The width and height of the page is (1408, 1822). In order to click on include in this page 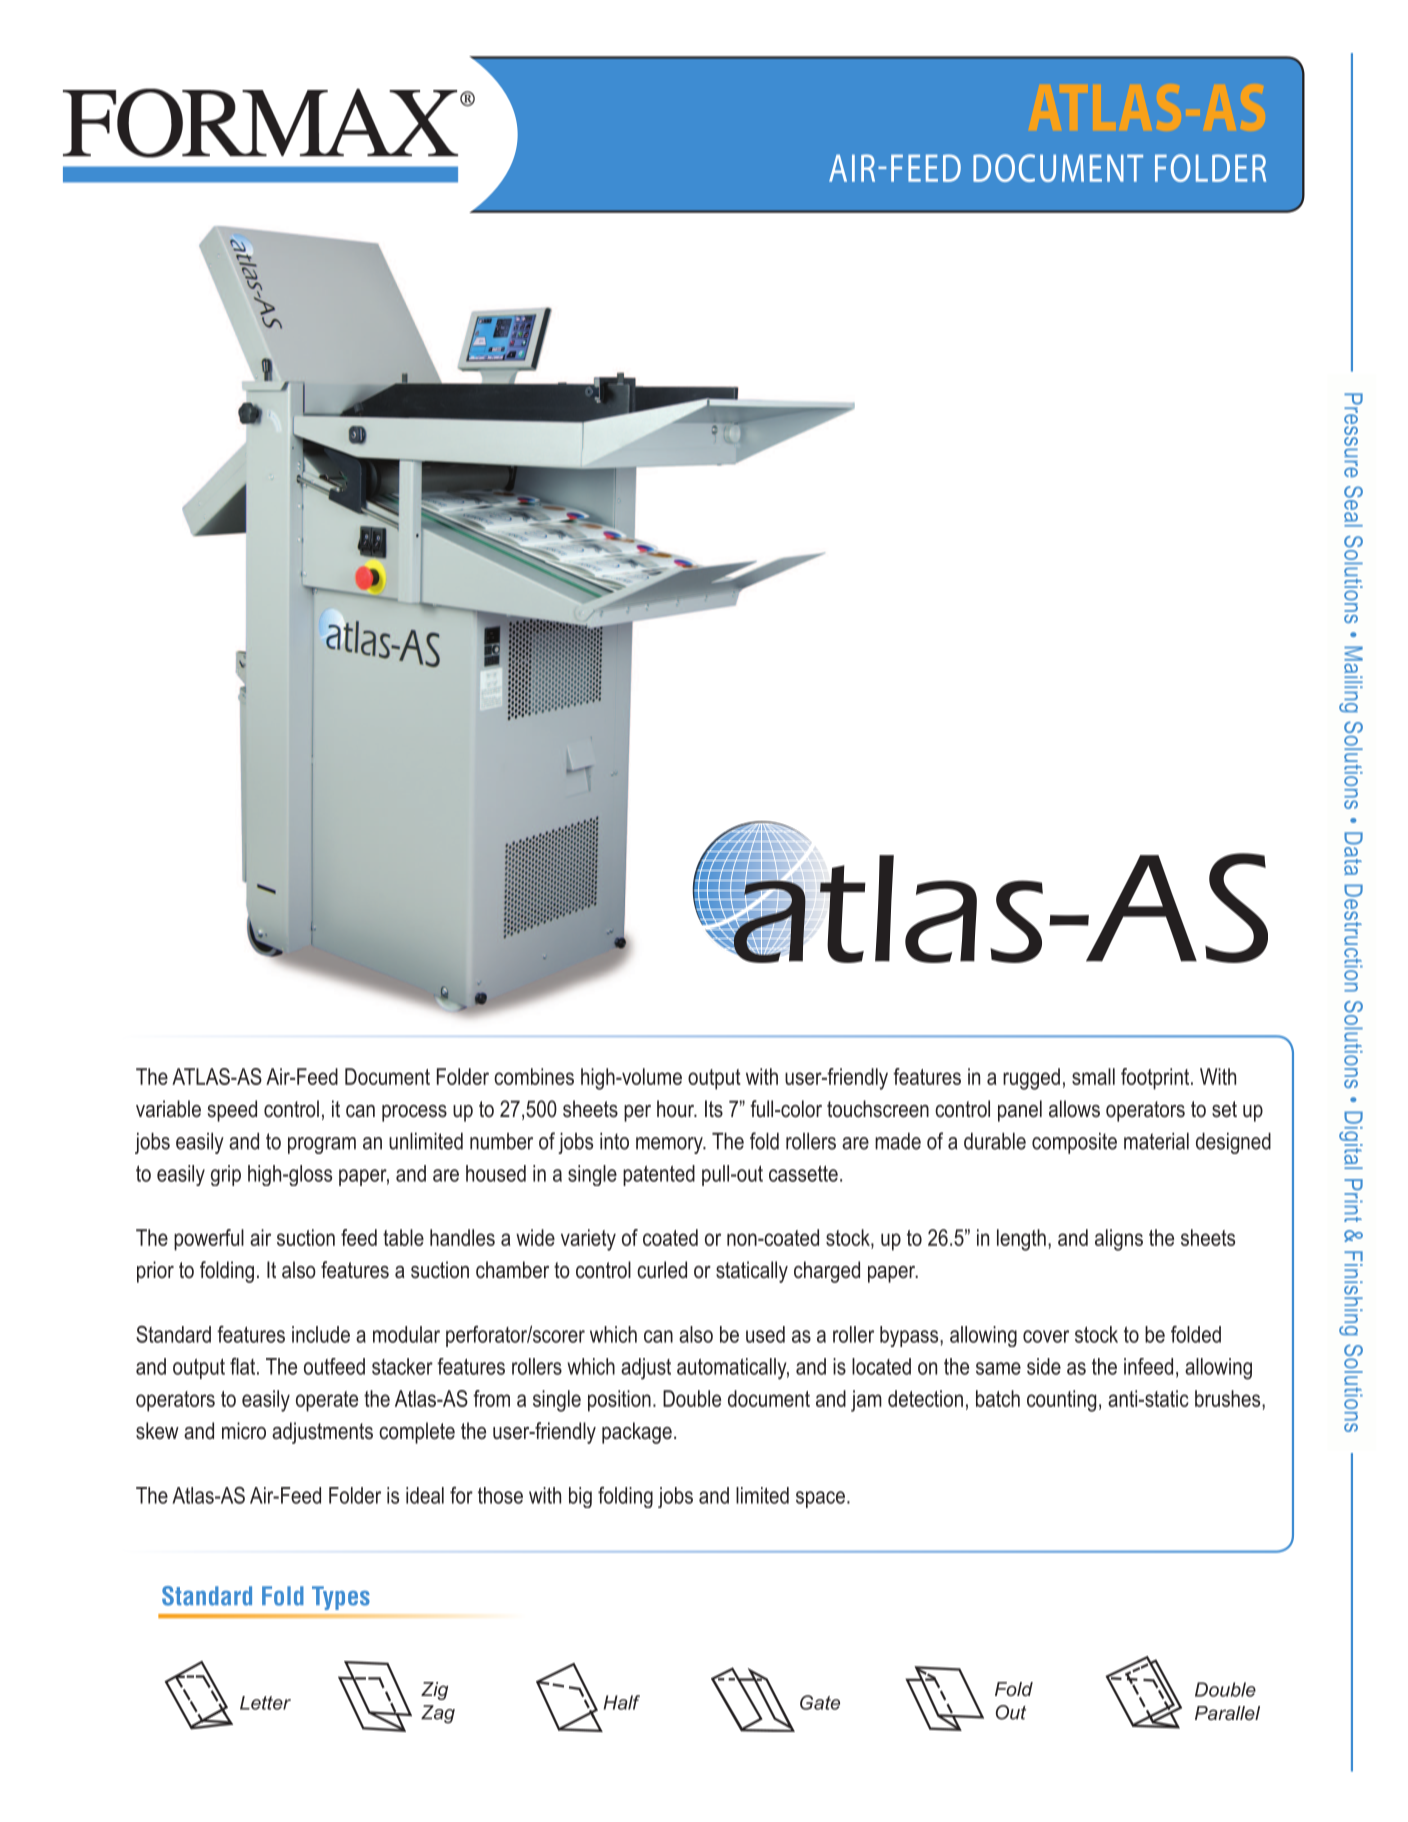, I will do `click(321, 1334)`.
